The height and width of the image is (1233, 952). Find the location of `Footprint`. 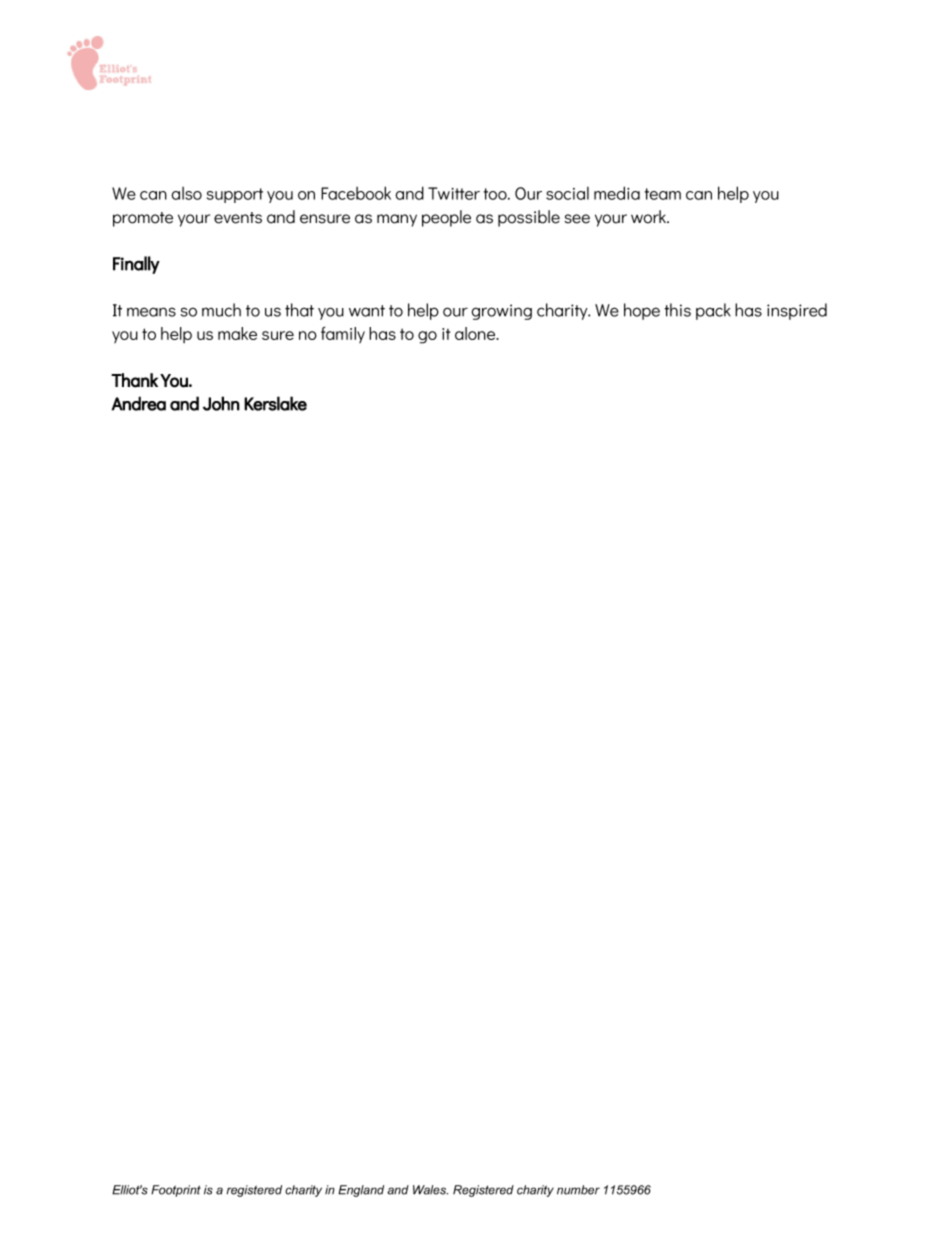

Footprint is located at coordinates (176, 1191).
